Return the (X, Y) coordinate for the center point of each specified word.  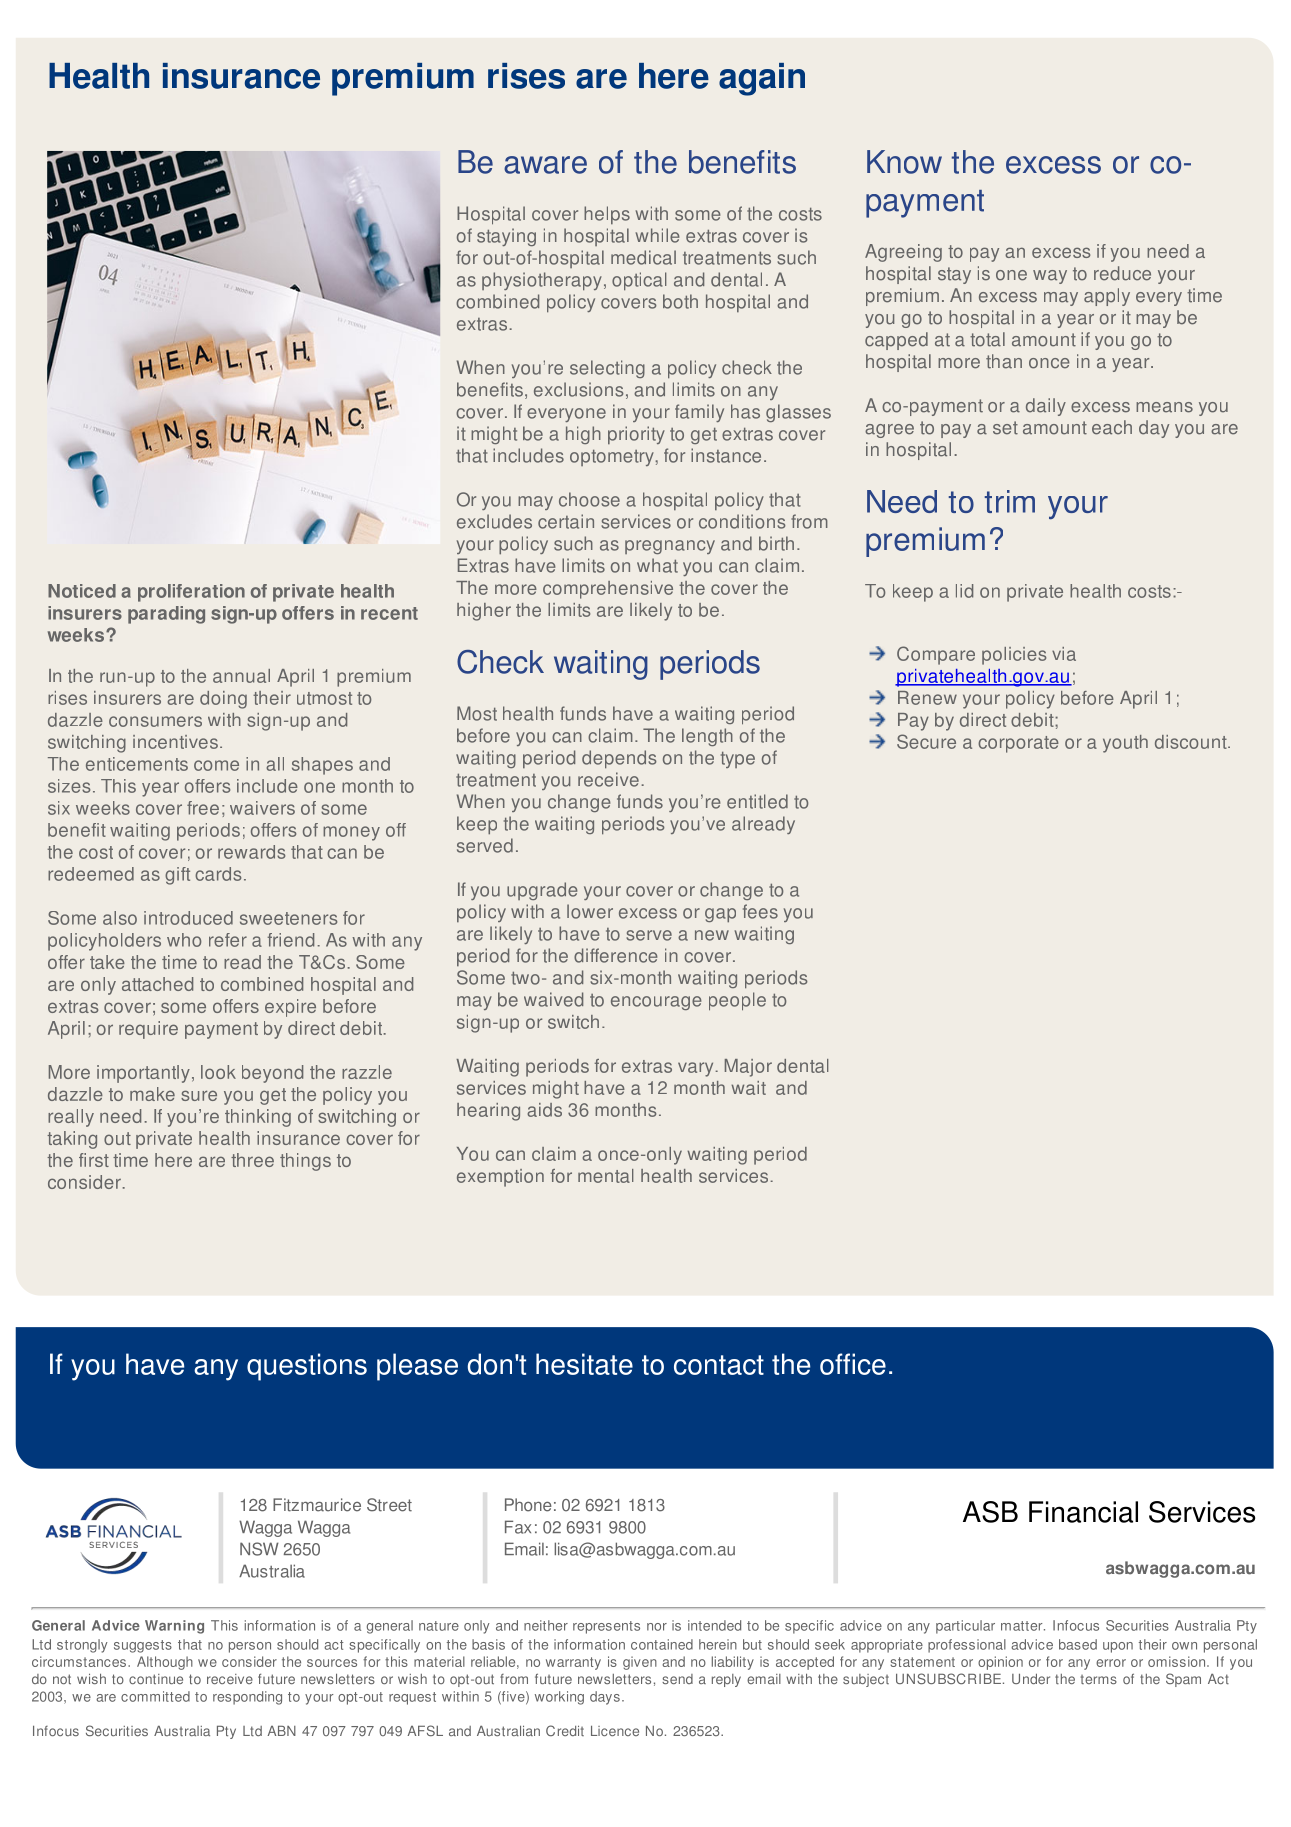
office (853, 1364)
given (640, 1663)
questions (307, 1367)
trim (1010, 501)
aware (545, 165)
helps (607, 215)
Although (165, 1663)
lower (590, 911)
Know (904, 162)
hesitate (584, 1364)
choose (589, 499)
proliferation (191, 593)
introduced (188, 918)
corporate (1018, 744)
